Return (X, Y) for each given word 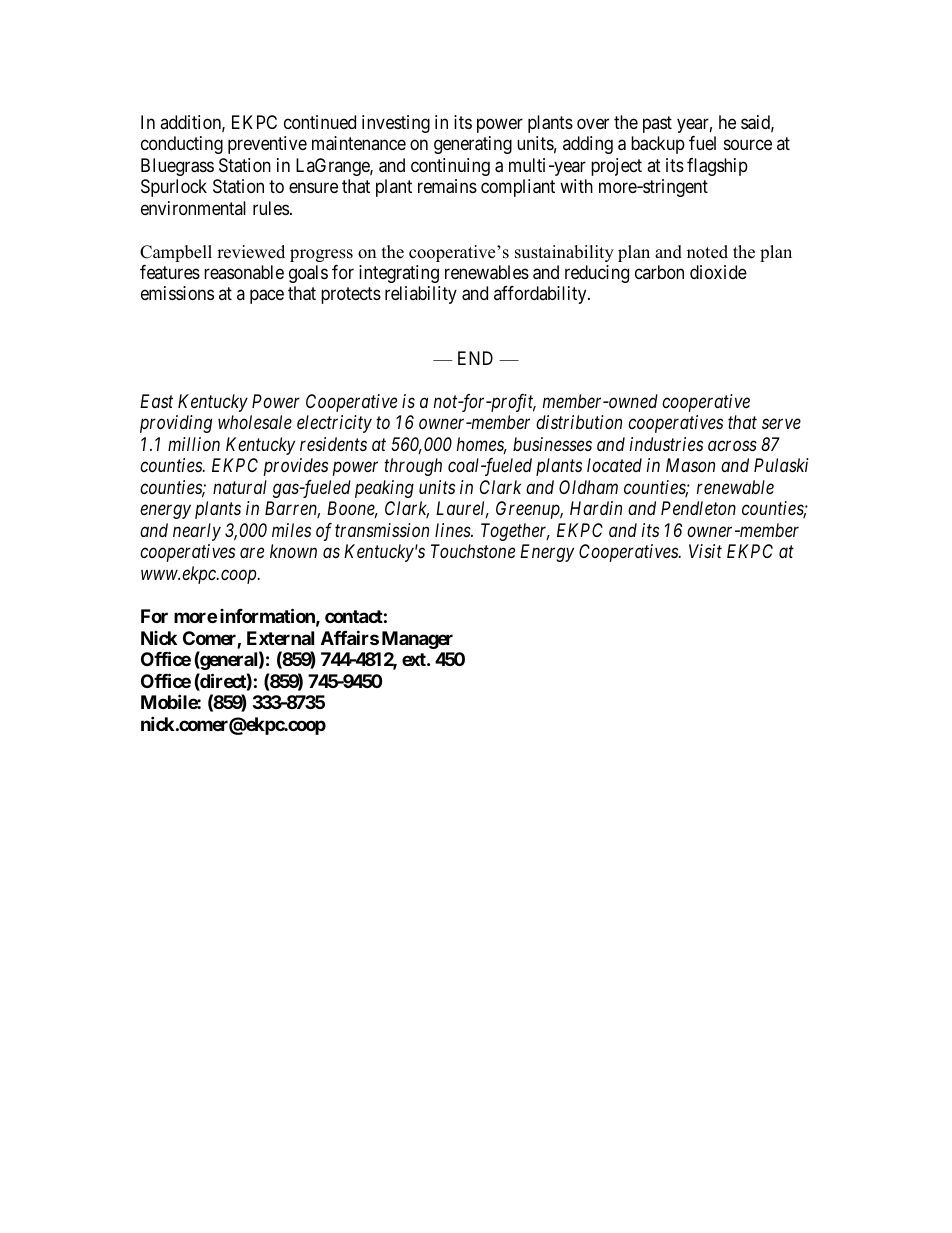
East (156, 401)
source (748, 145)
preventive (267, 145)
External (280, 638)
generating (473, 145)
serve (781, 424)
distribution (579, 422)
